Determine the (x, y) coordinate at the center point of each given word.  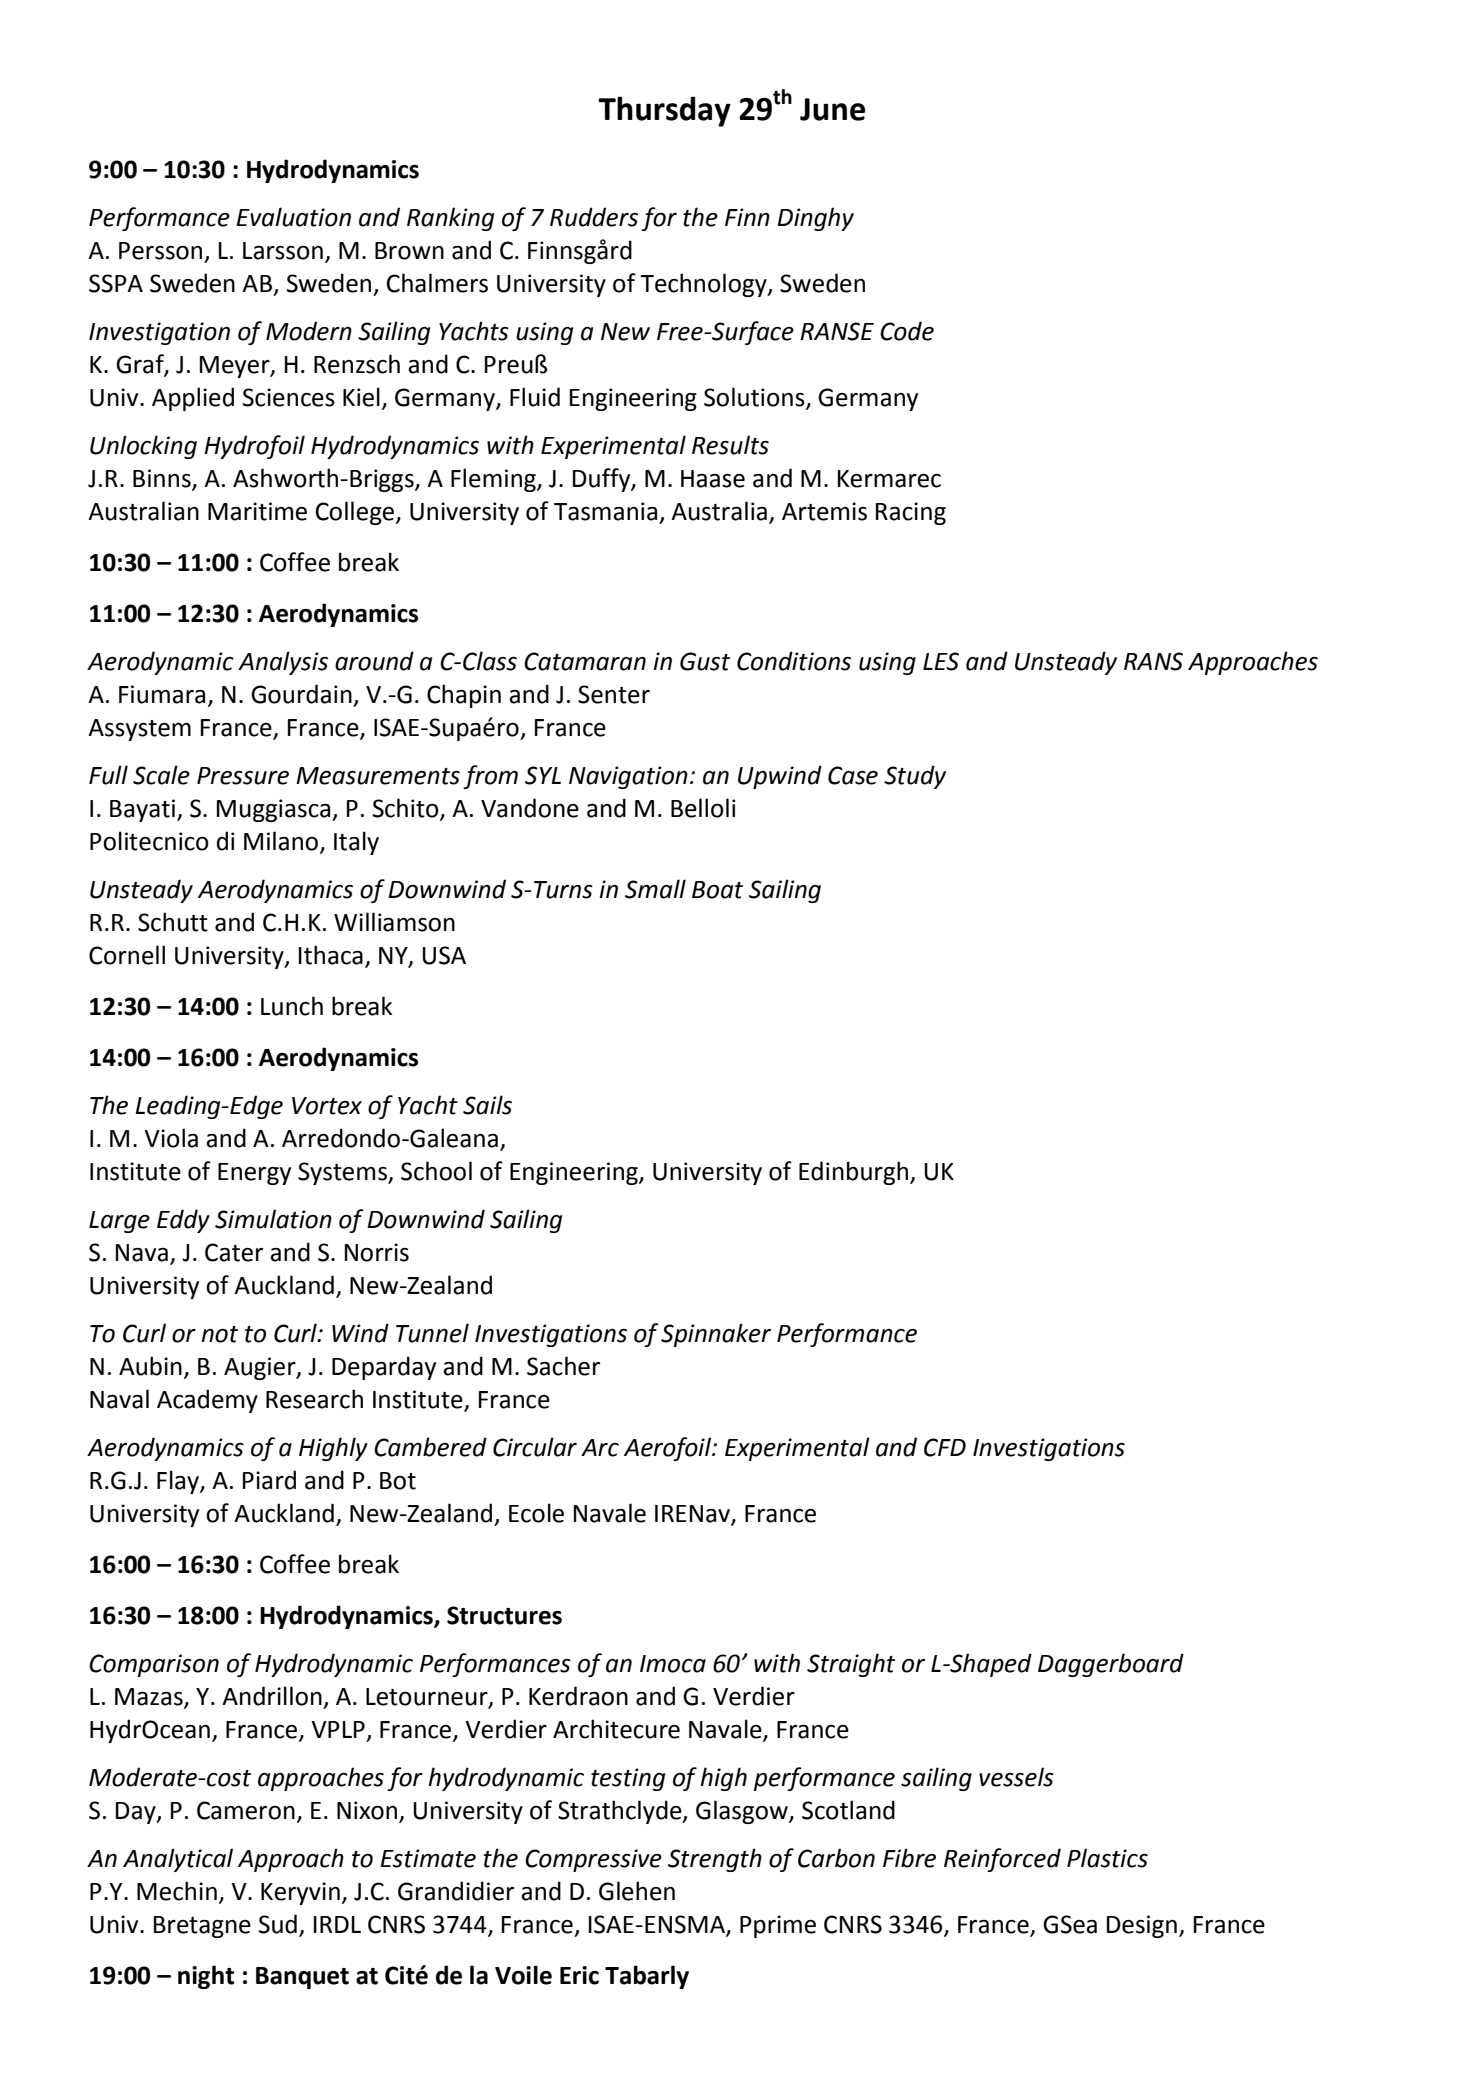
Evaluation (294, 217)
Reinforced (1002, 1860)
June (832, 109)
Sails (487, 1105)
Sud (278, 1924)
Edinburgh (855, 1173)
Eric (579, 1975)
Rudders (594, 217)
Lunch (292, 1006)
